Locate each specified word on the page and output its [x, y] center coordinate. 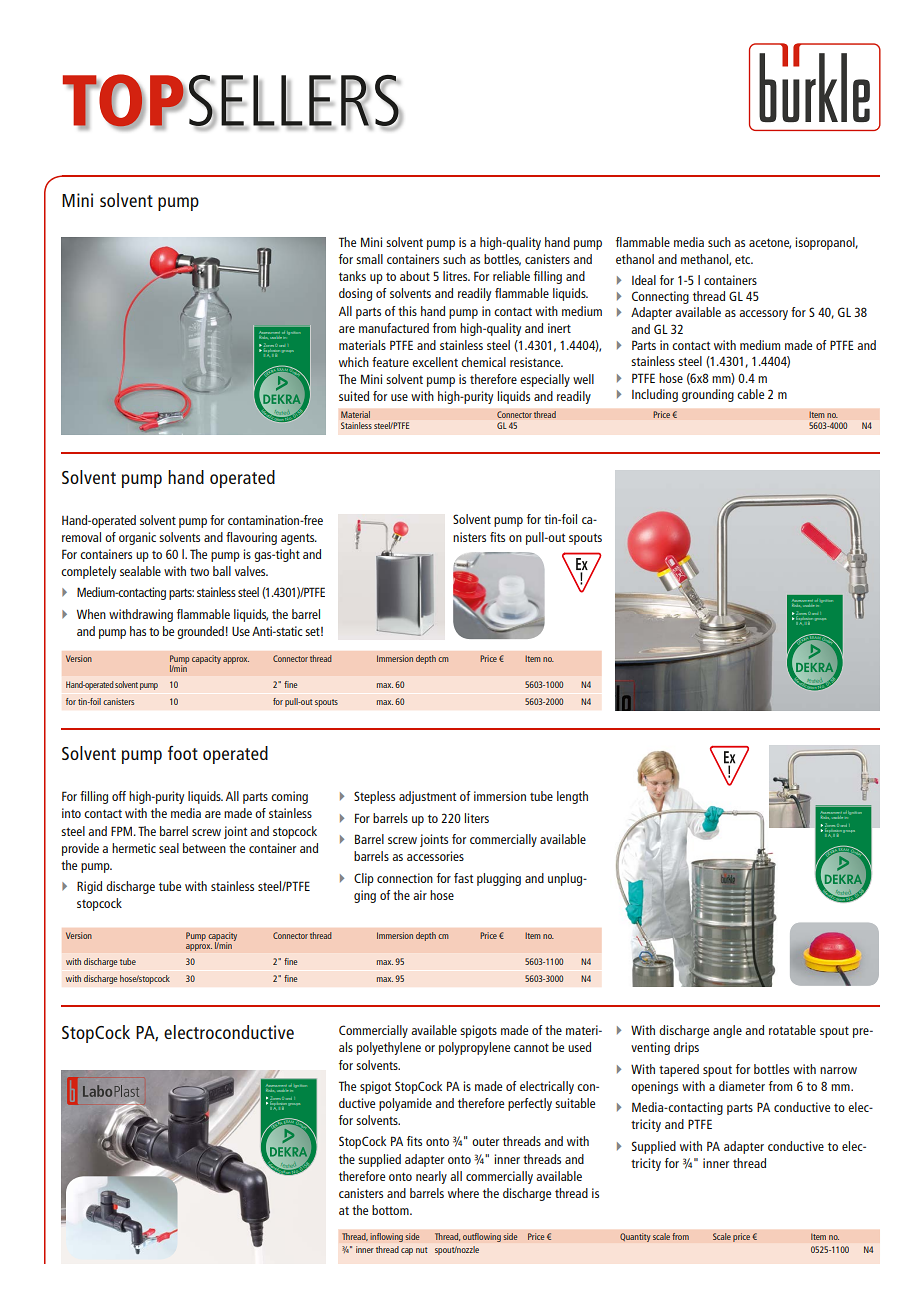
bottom [391, 1210]
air [420, 895]
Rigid [89, 887]
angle [727, 1031]
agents [299, 539]
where [463, 1193]
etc [744, 260]
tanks [352, 276]
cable [750, 394]
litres [456, 276]
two [199, 572]
